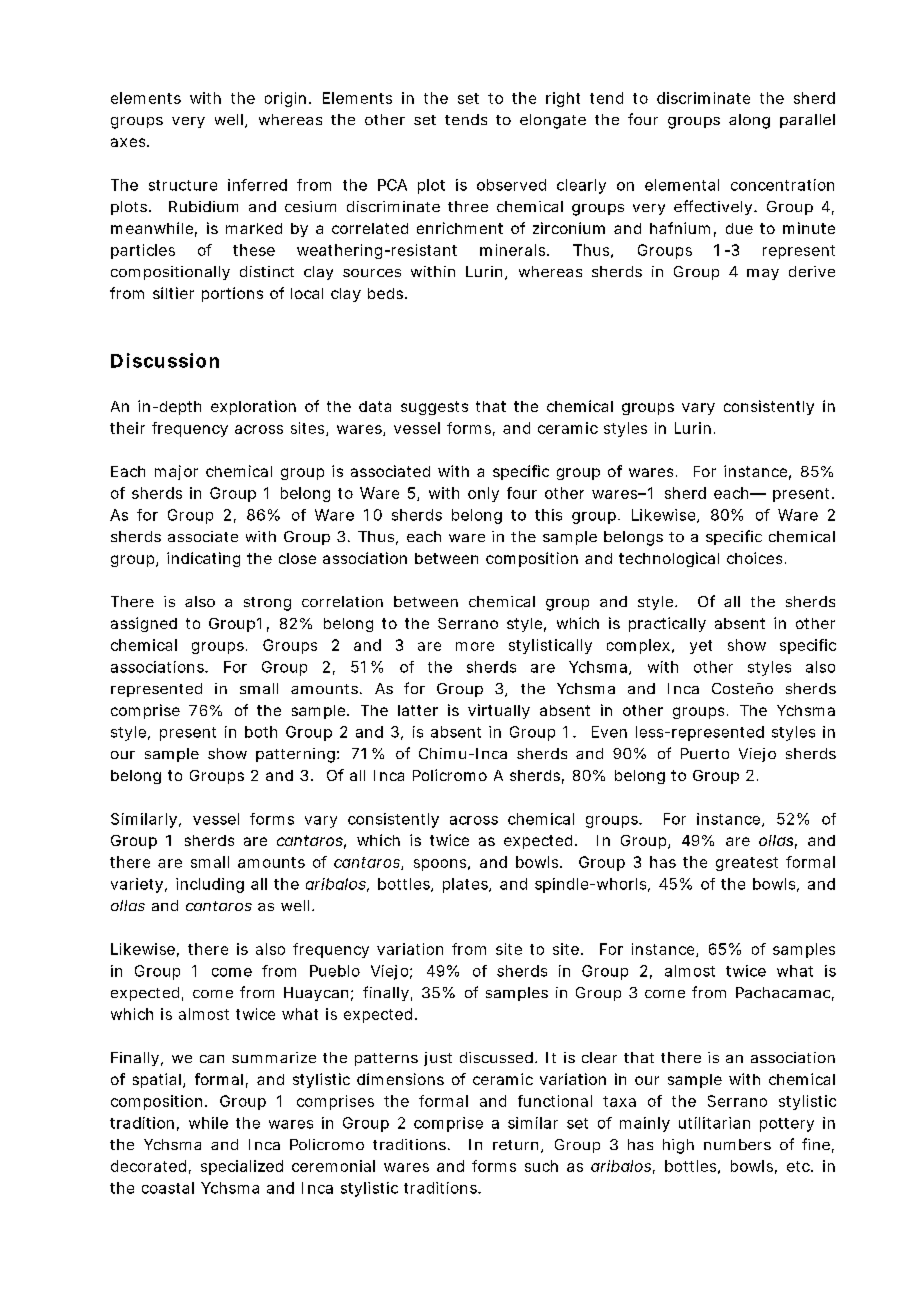  I want to click on numbers, so click(737, 1144).
